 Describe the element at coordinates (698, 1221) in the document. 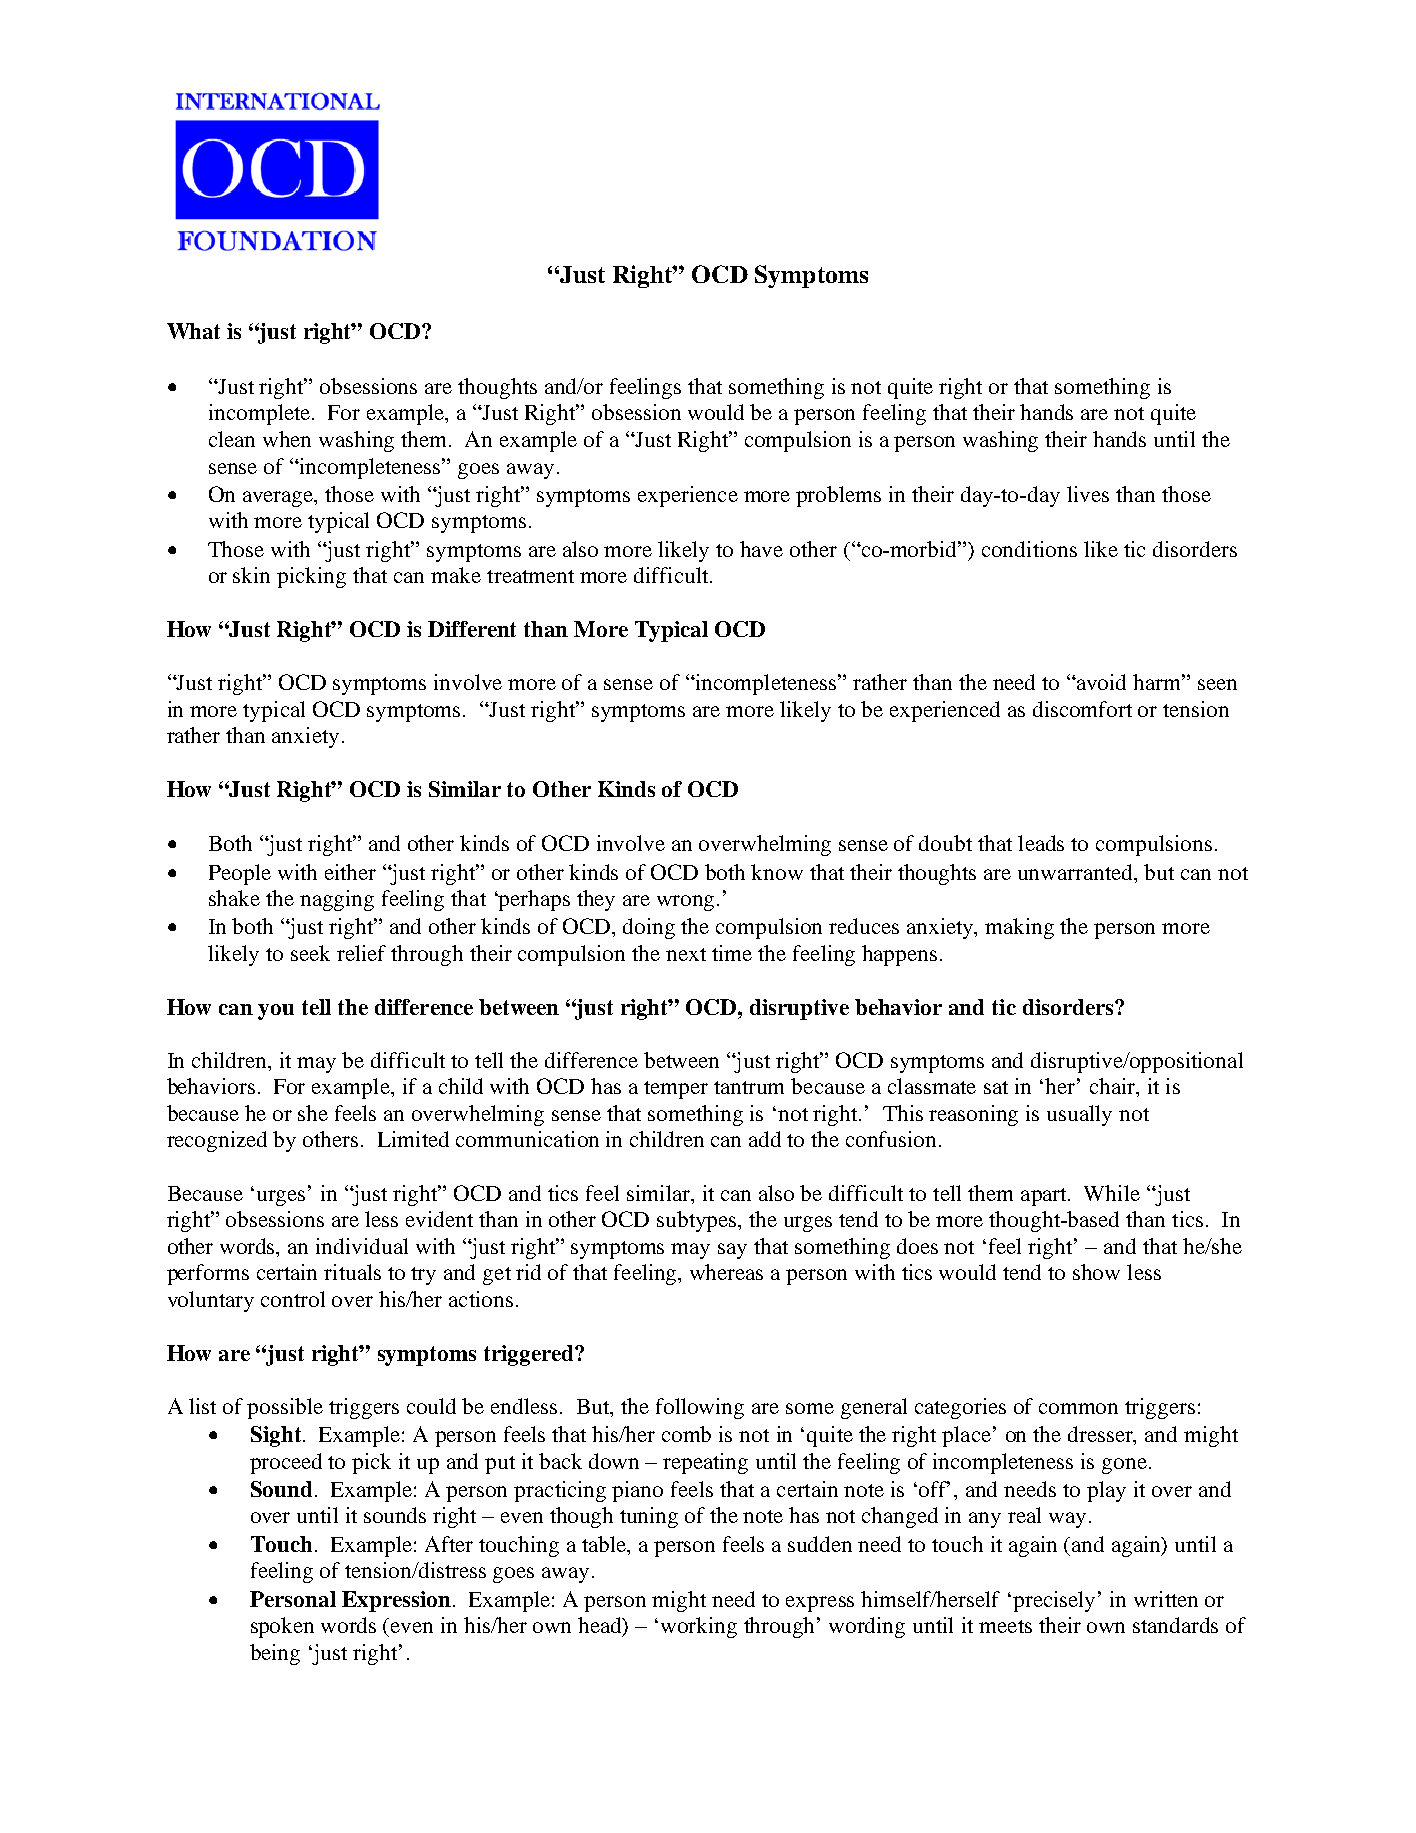

I see `subtypes` at that location.
